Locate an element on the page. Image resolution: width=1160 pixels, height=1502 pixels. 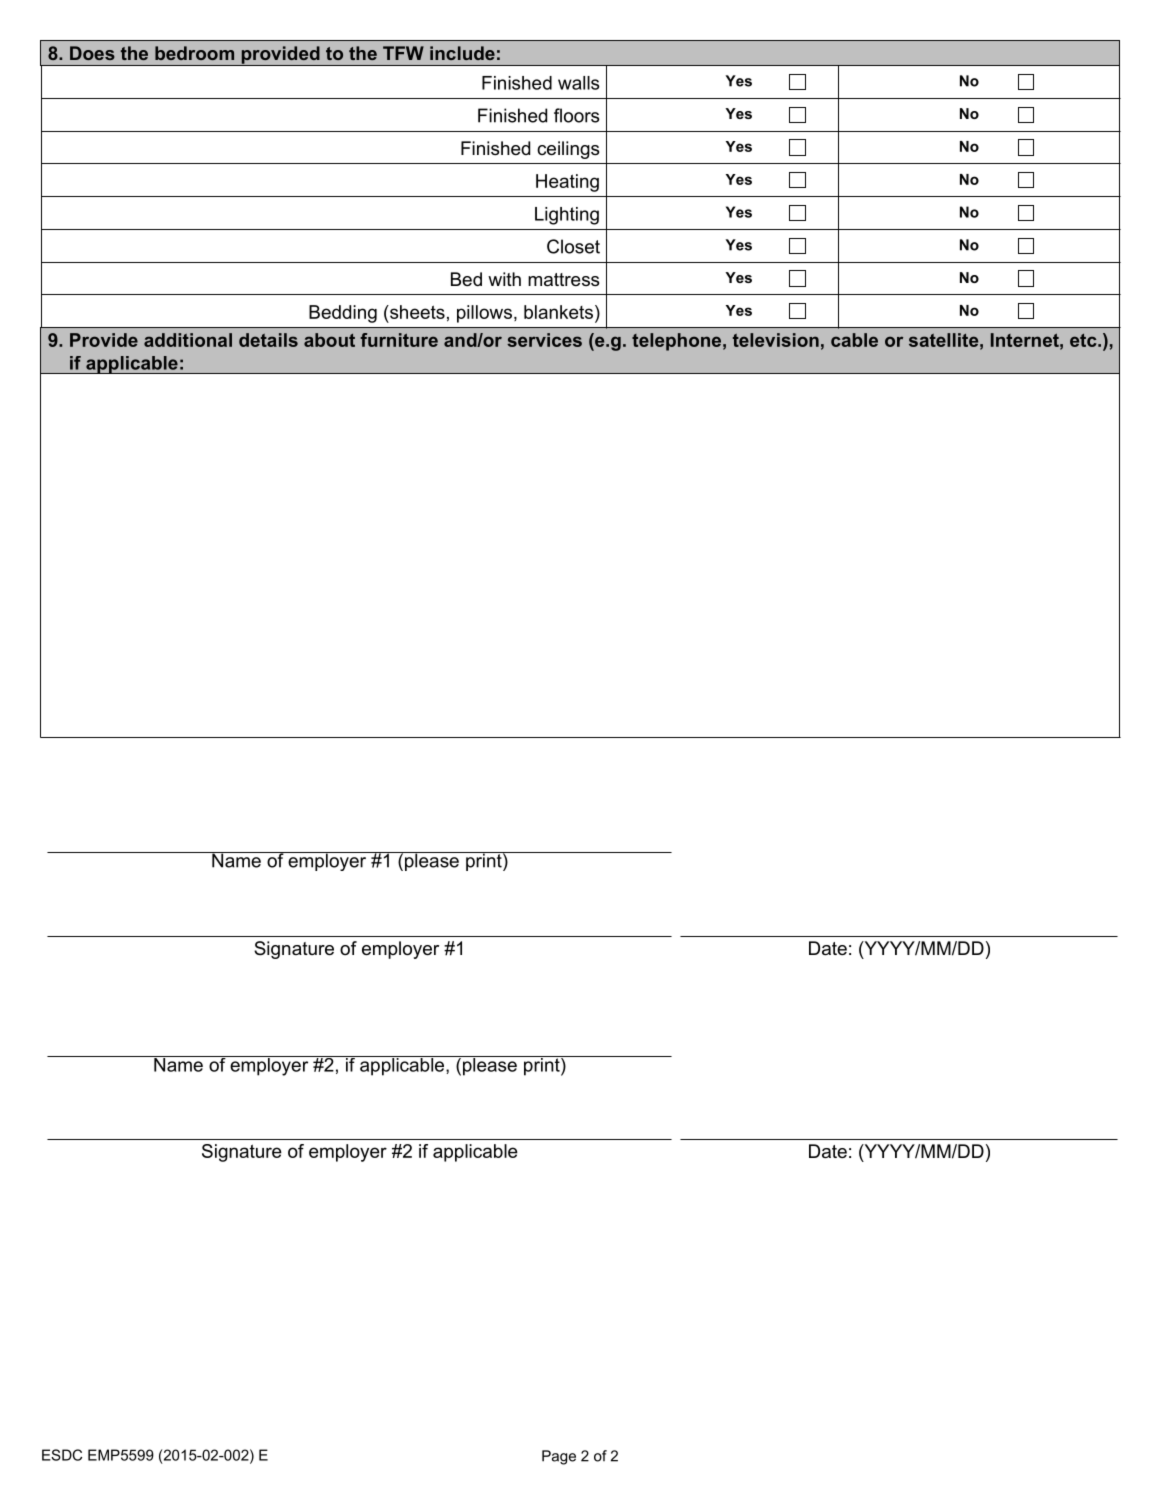
additional is located at coordinates (188, 340).
